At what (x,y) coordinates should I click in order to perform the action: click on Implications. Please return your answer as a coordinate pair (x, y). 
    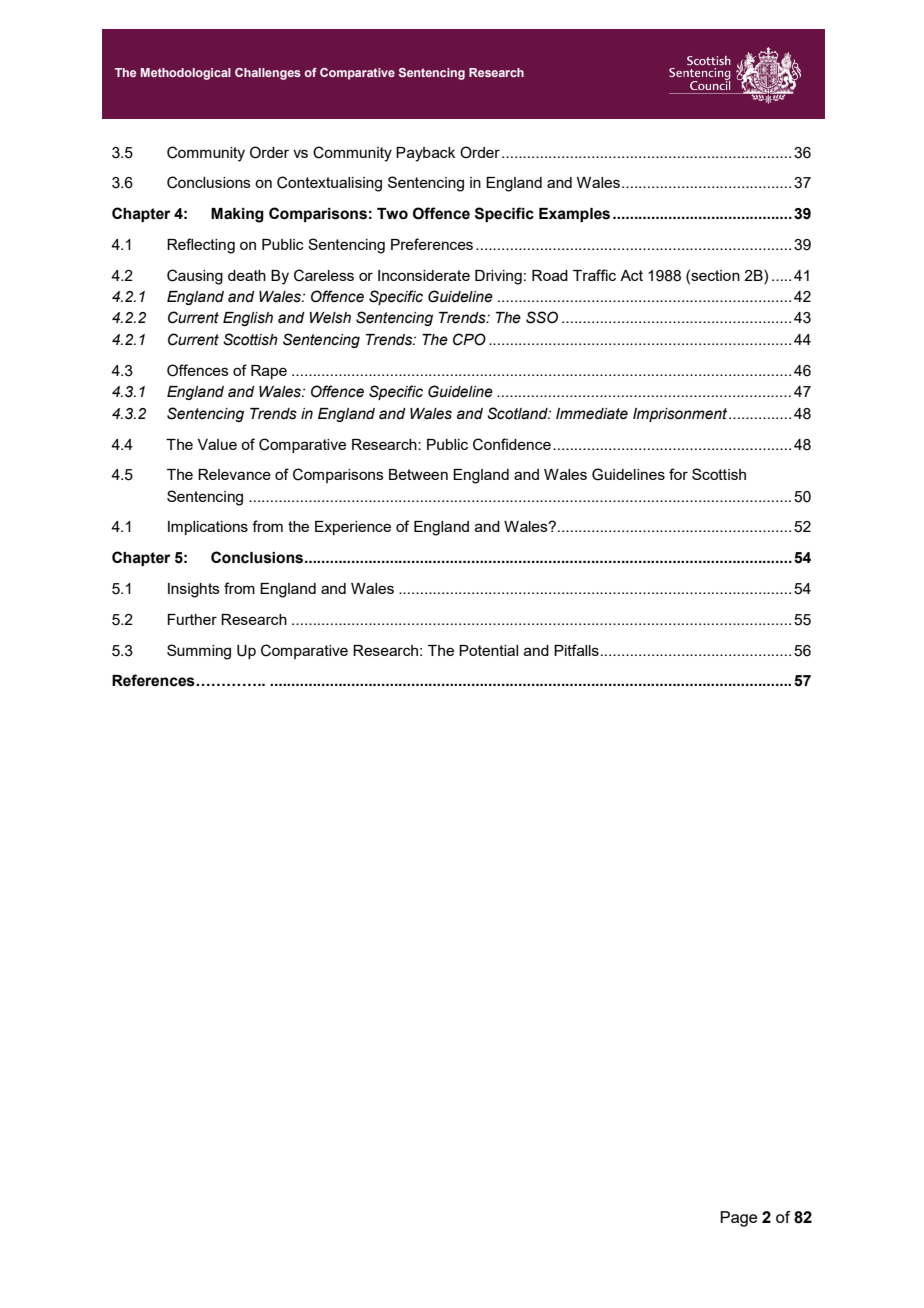
    Looking at the image, I should click on (208, 528).
